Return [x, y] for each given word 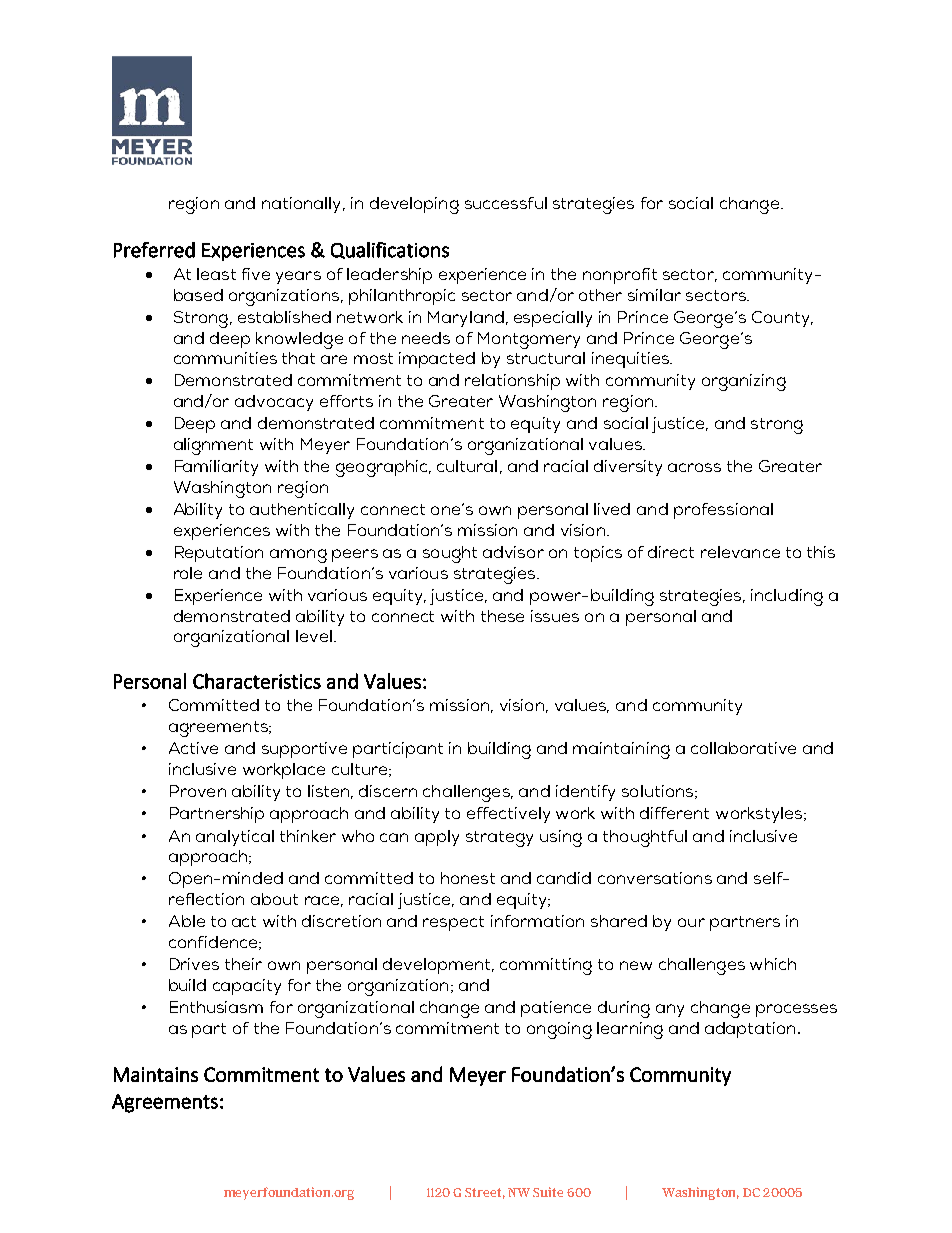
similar [654, 295]
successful [506, 203]
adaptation [750, 1030]
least [216, 274]
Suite [548, 1192]
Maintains [156, 1074]
